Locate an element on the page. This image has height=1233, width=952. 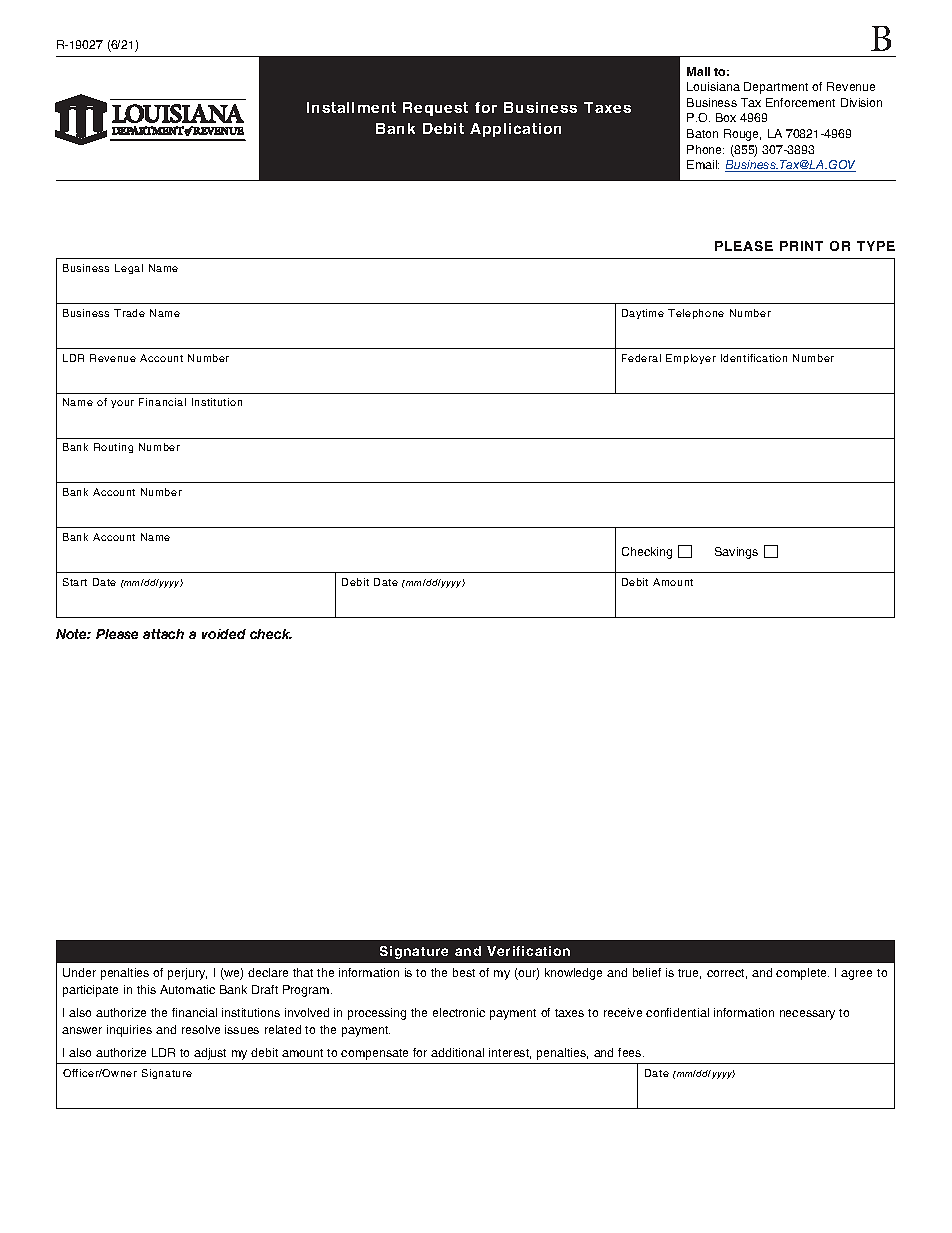
Savings is located at coordinates (736, 553).
